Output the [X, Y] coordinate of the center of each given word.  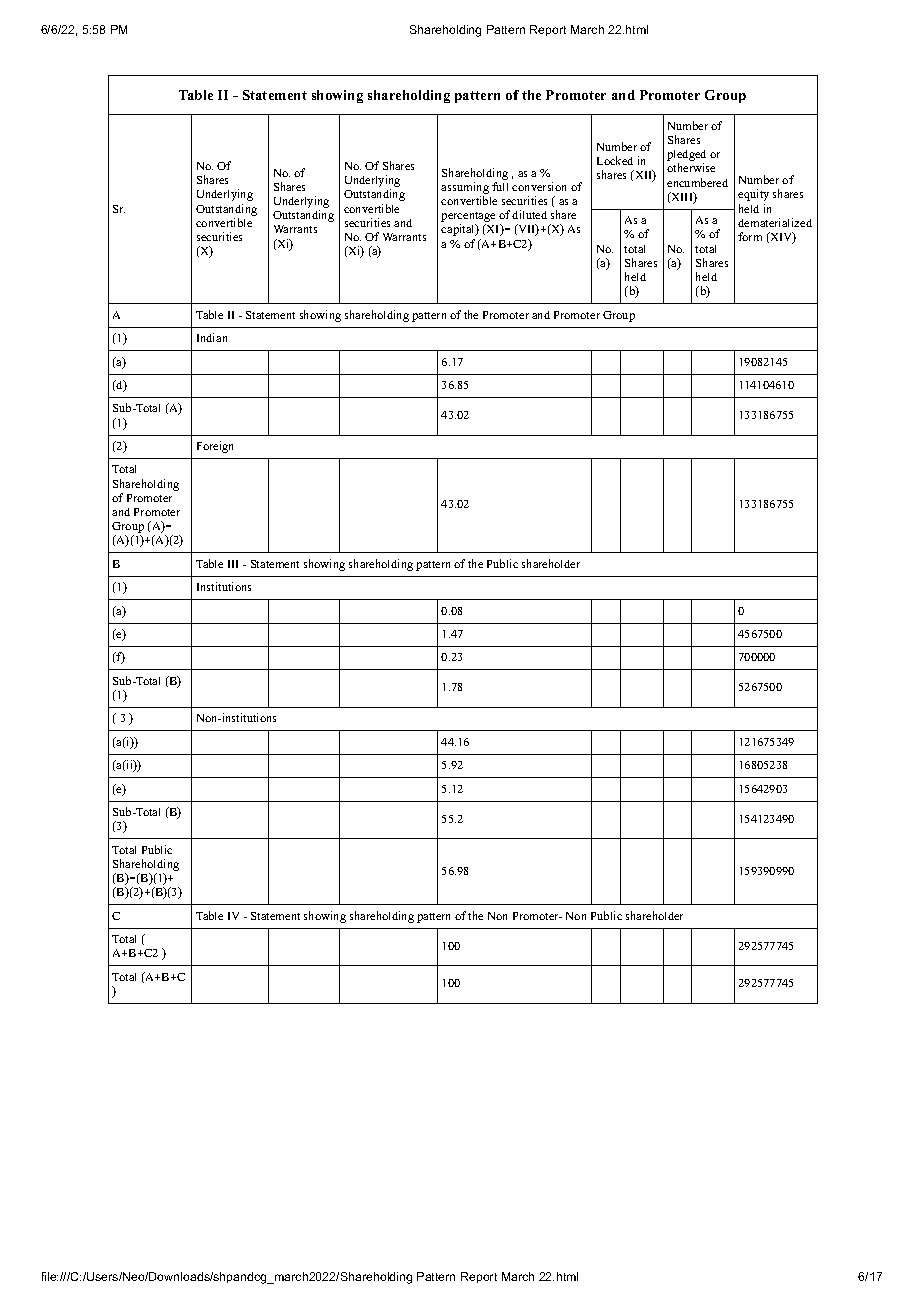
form [750, 236]
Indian [212, 337]
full [500, 186]
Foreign [215, 447]
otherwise [691, 167]
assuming [465, 188]
